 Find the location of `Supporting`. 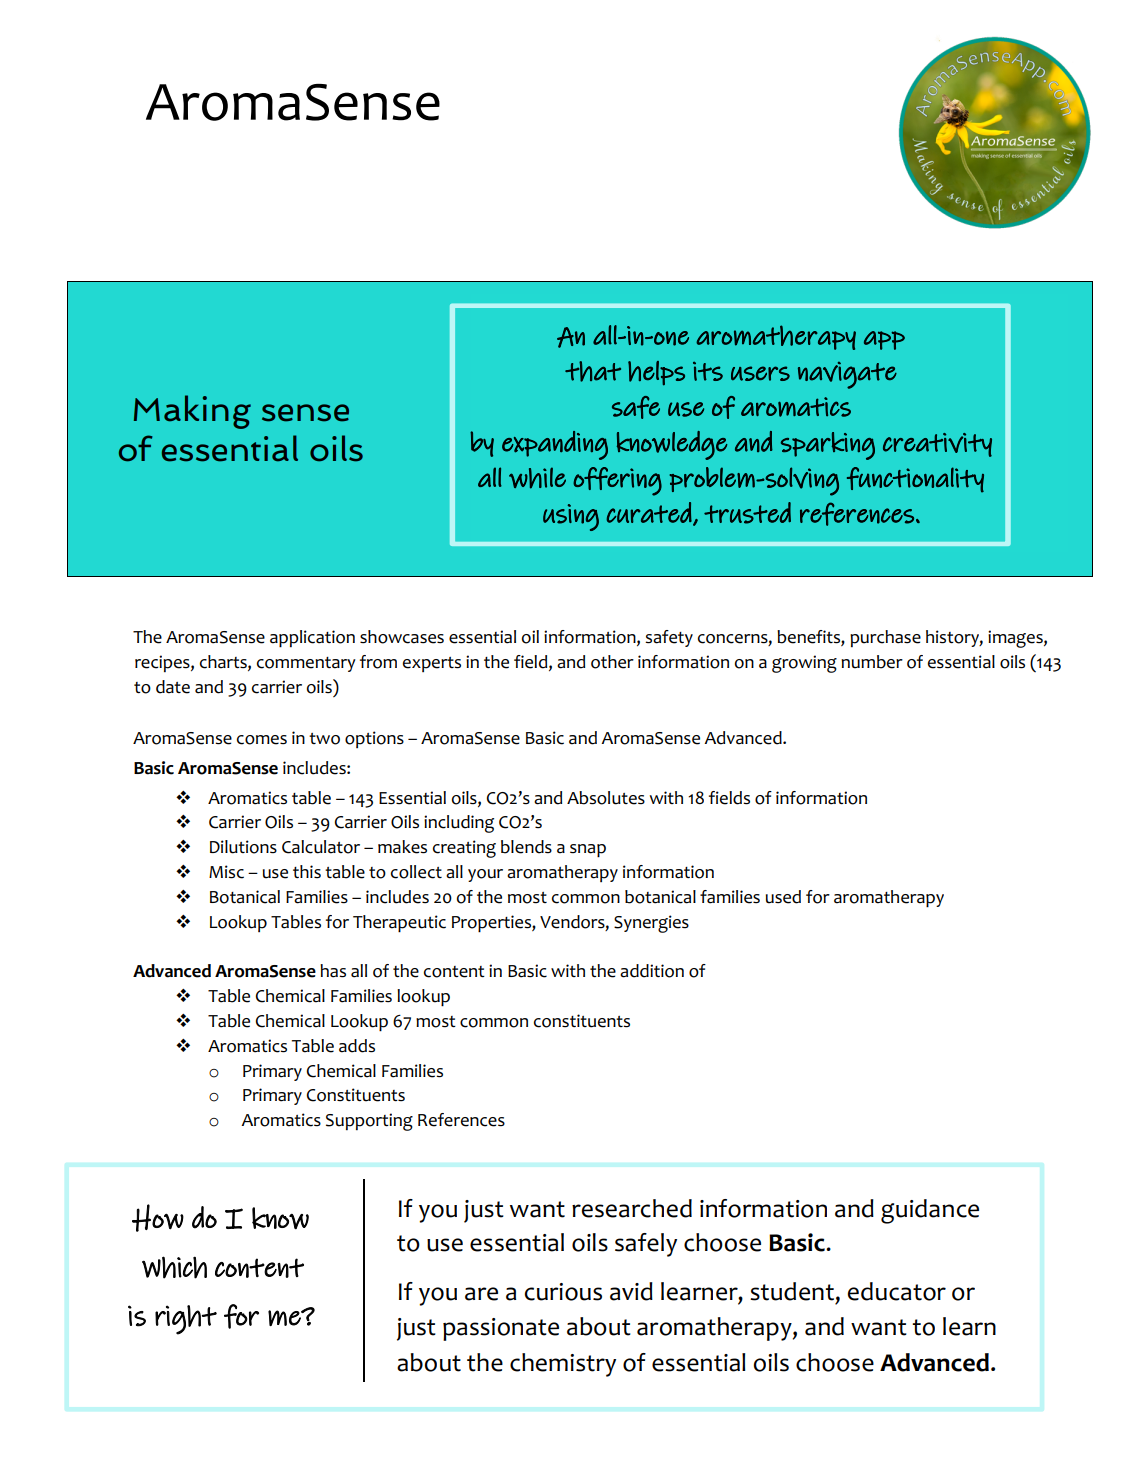

Supporting is located at coordinates (369, 1122).
